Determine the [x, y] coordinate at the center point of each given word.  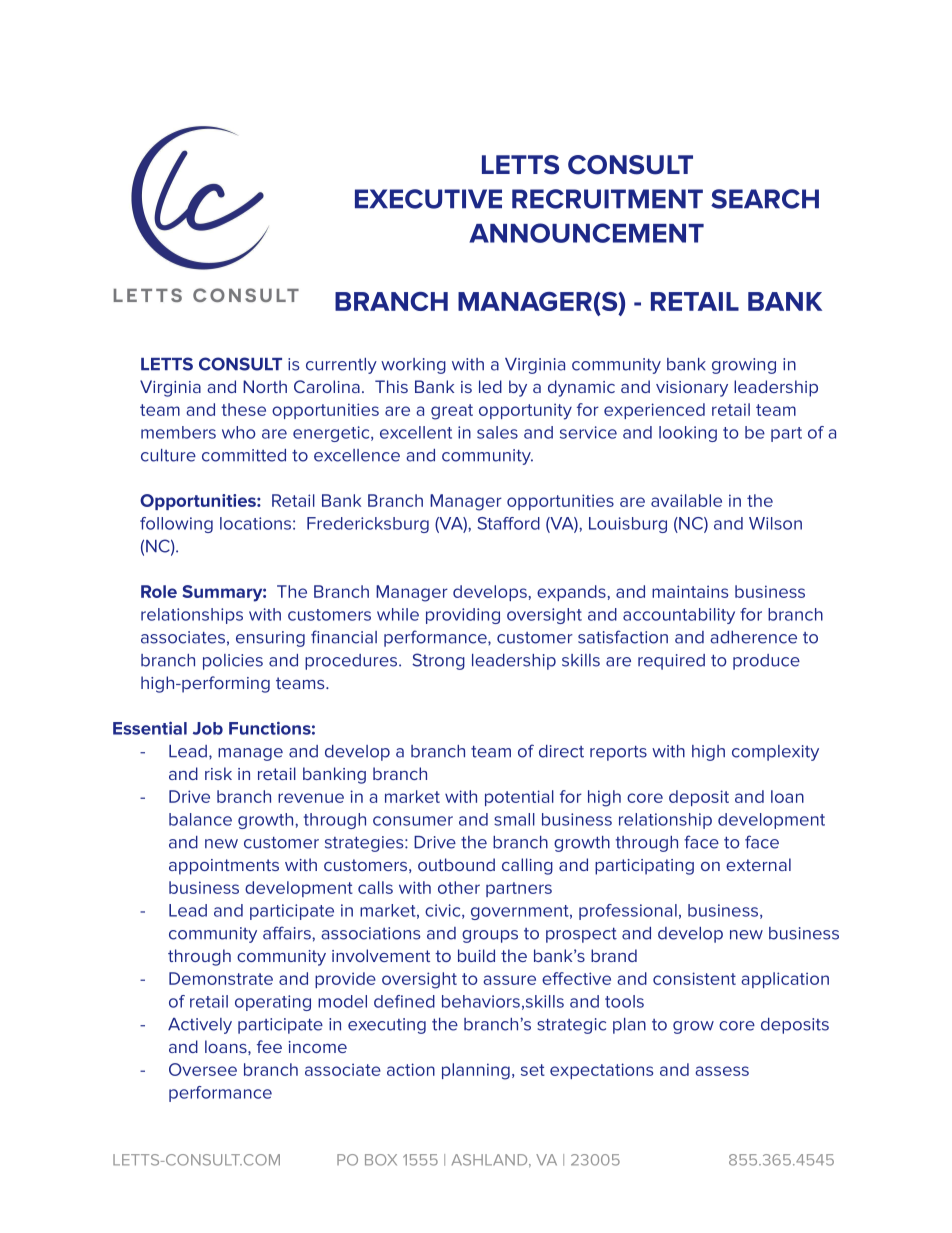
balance [200, 819]
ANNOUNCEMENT [586, 233]
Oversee [203, 1069]
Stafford [508, 523]
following [176, 525]
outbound [456, 864]
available [686, 500]
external [758, 864]
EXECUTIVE [428, 199]
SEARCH [765, 199]
